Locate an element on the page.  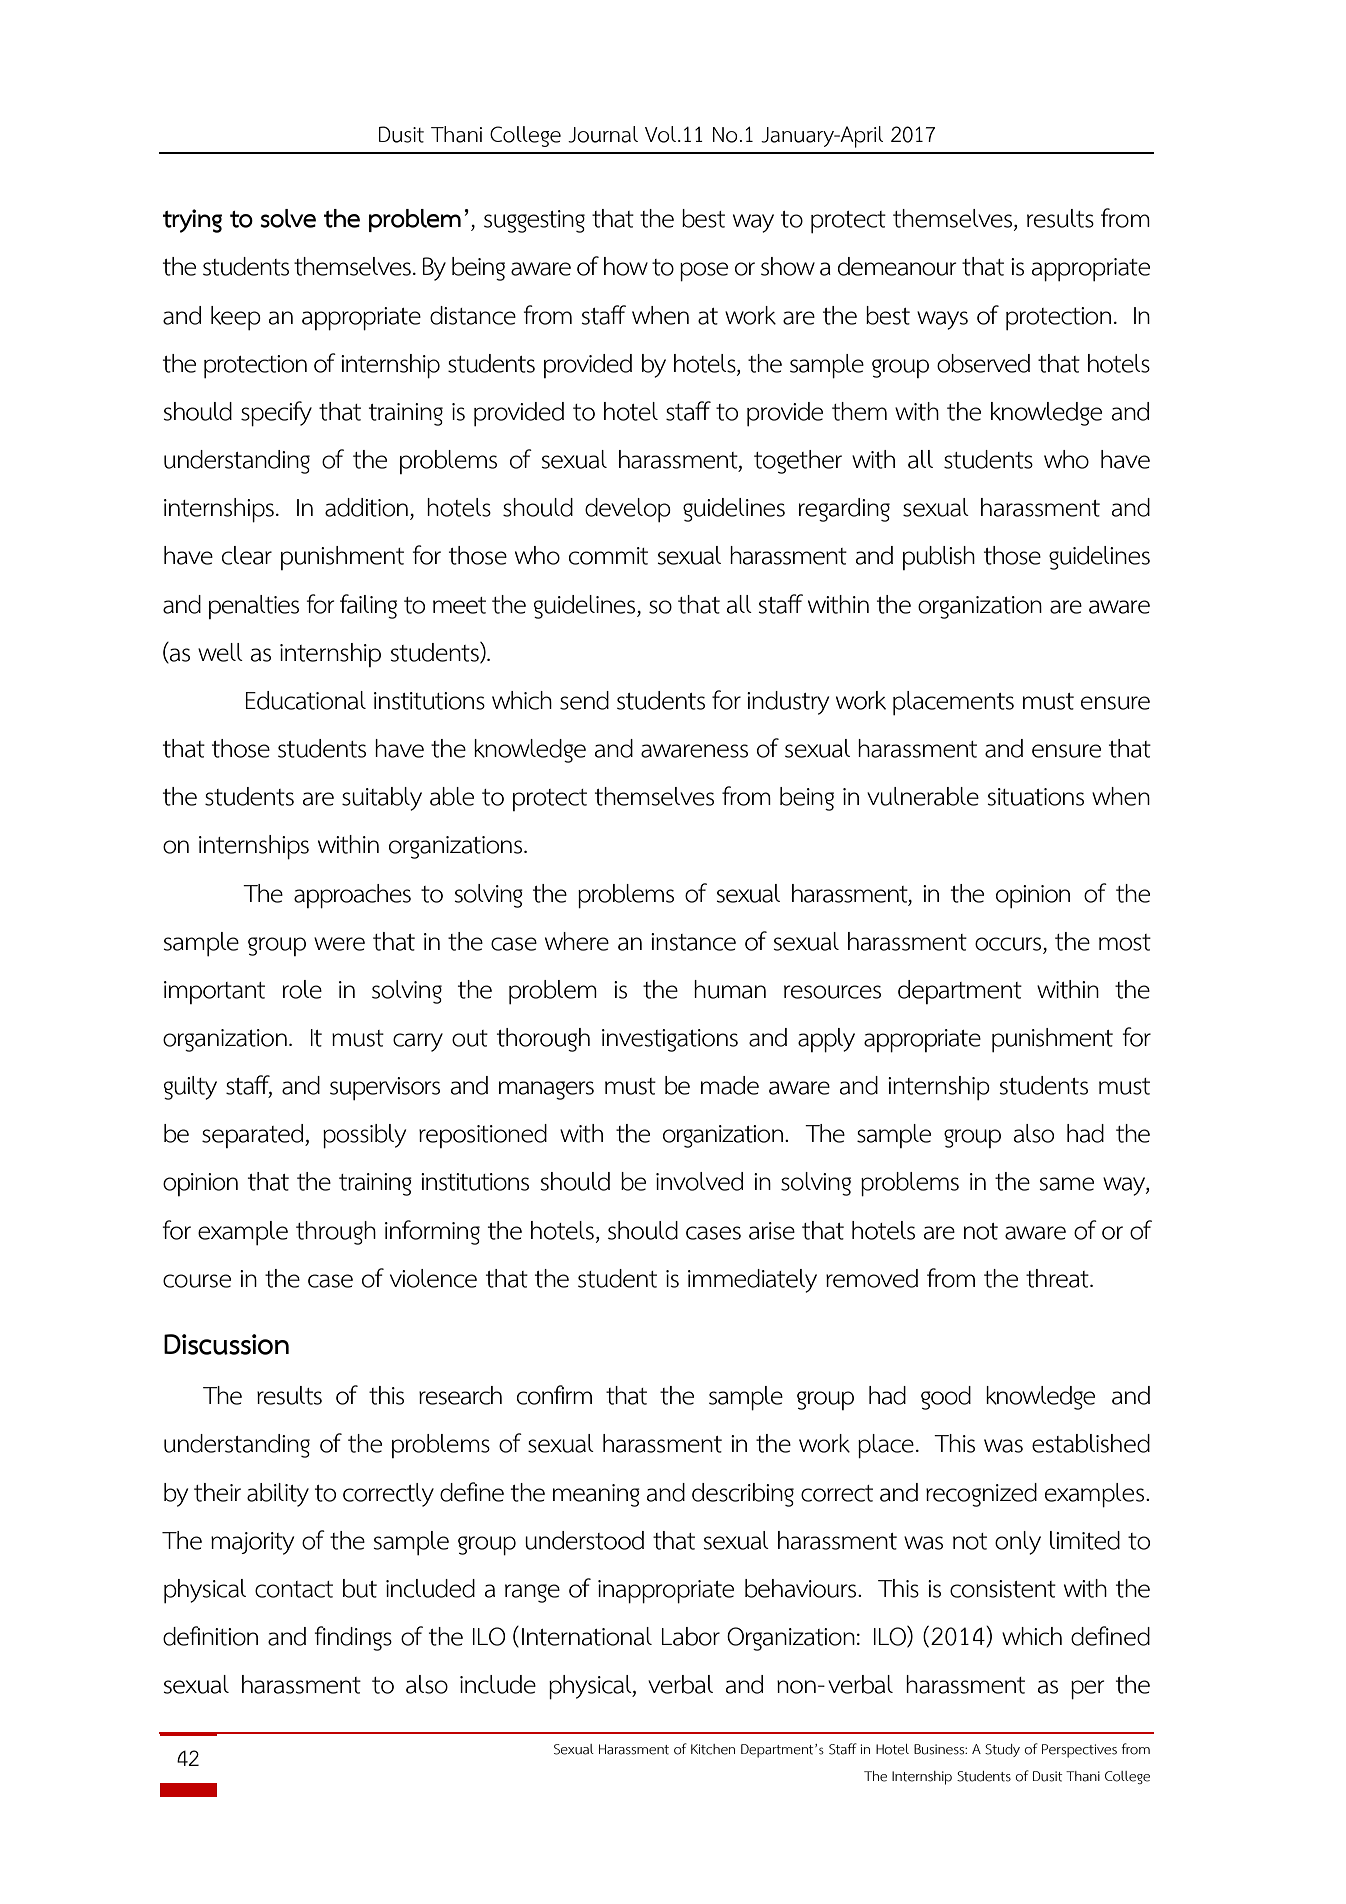
Study is located at coordinates (1002, 1750).
